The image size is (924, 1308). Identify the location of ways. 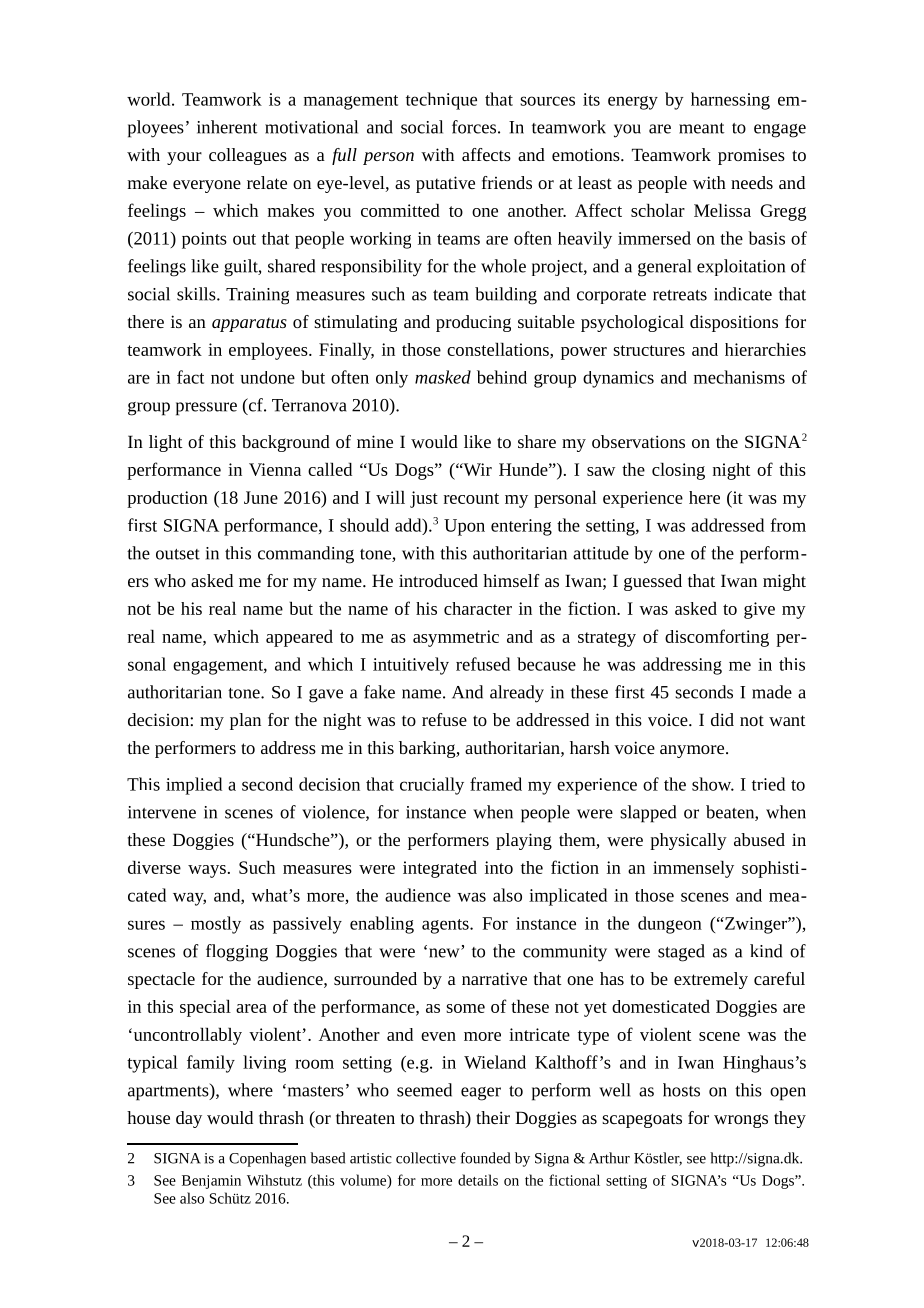
(207, 871).
